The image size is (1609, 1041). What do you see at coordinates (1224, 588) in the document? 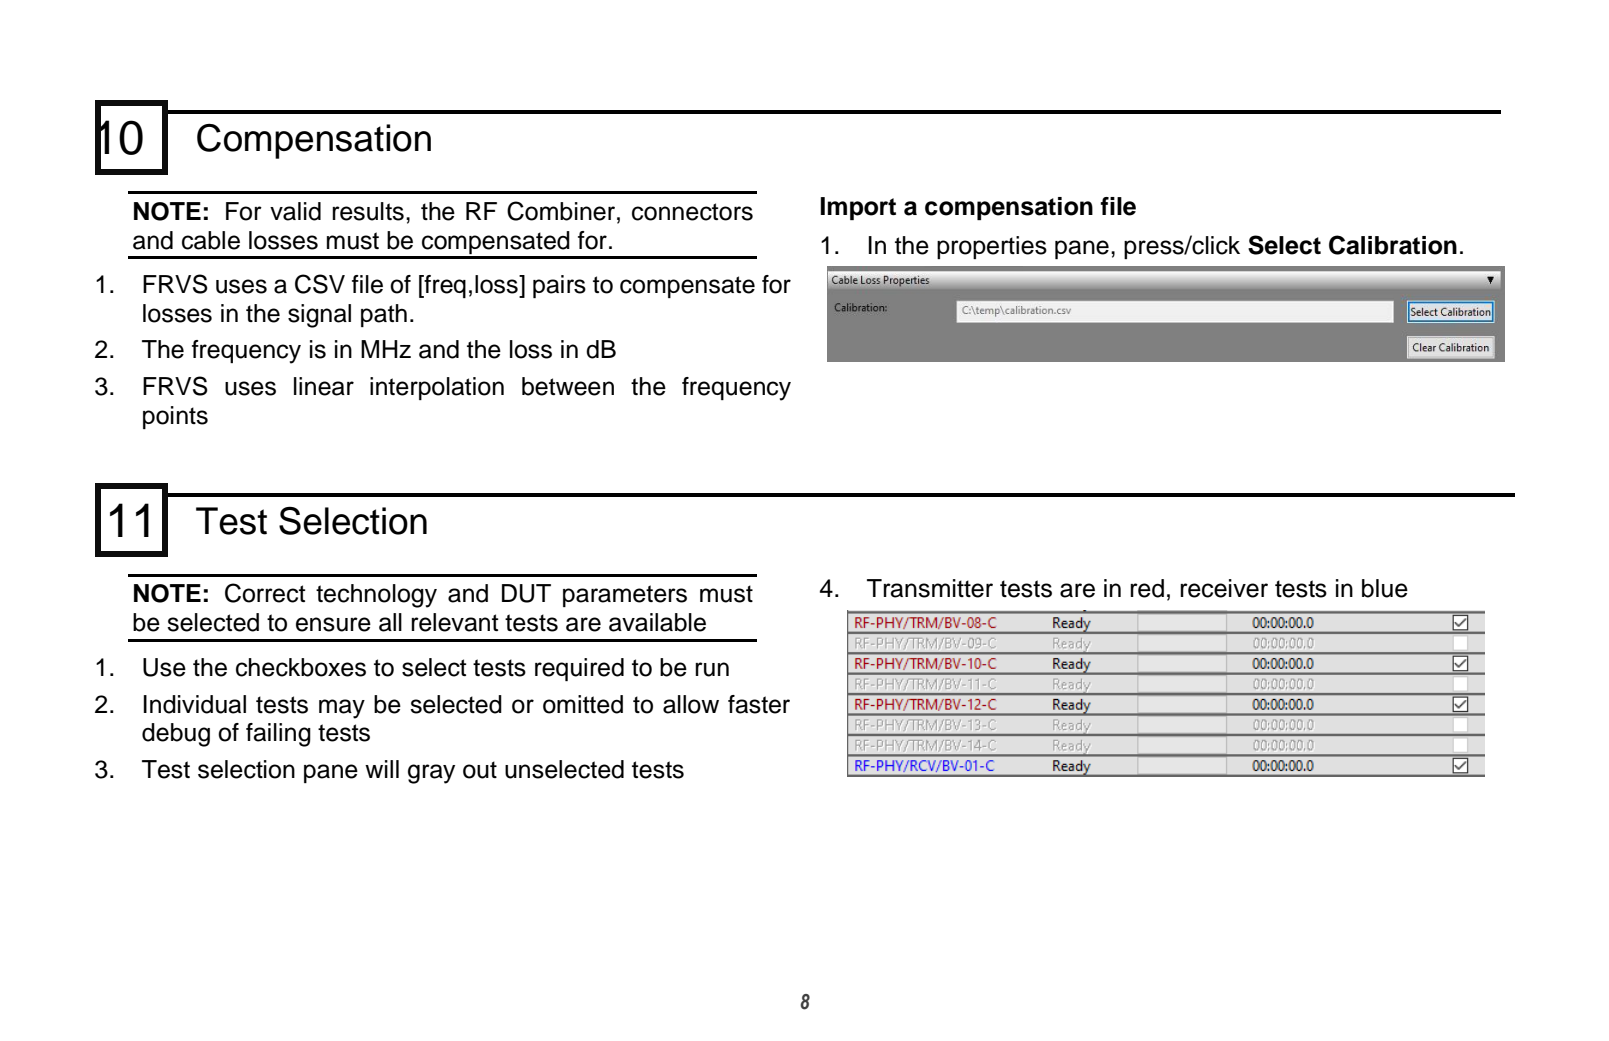
I see `receiver` at bounding box center [1224, 588].
